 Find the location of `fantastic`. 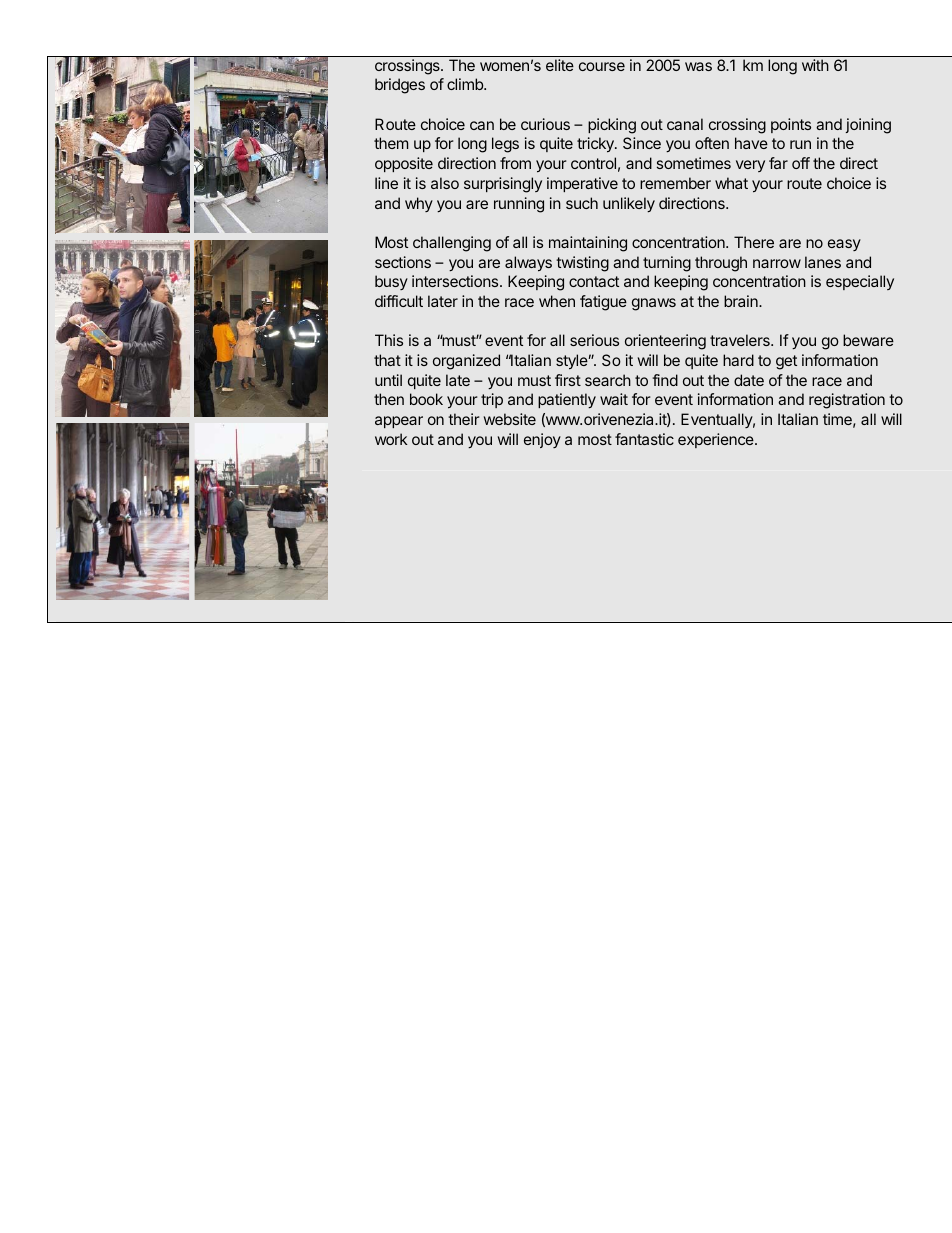

fantastic is located at coordinates (644, 439).
